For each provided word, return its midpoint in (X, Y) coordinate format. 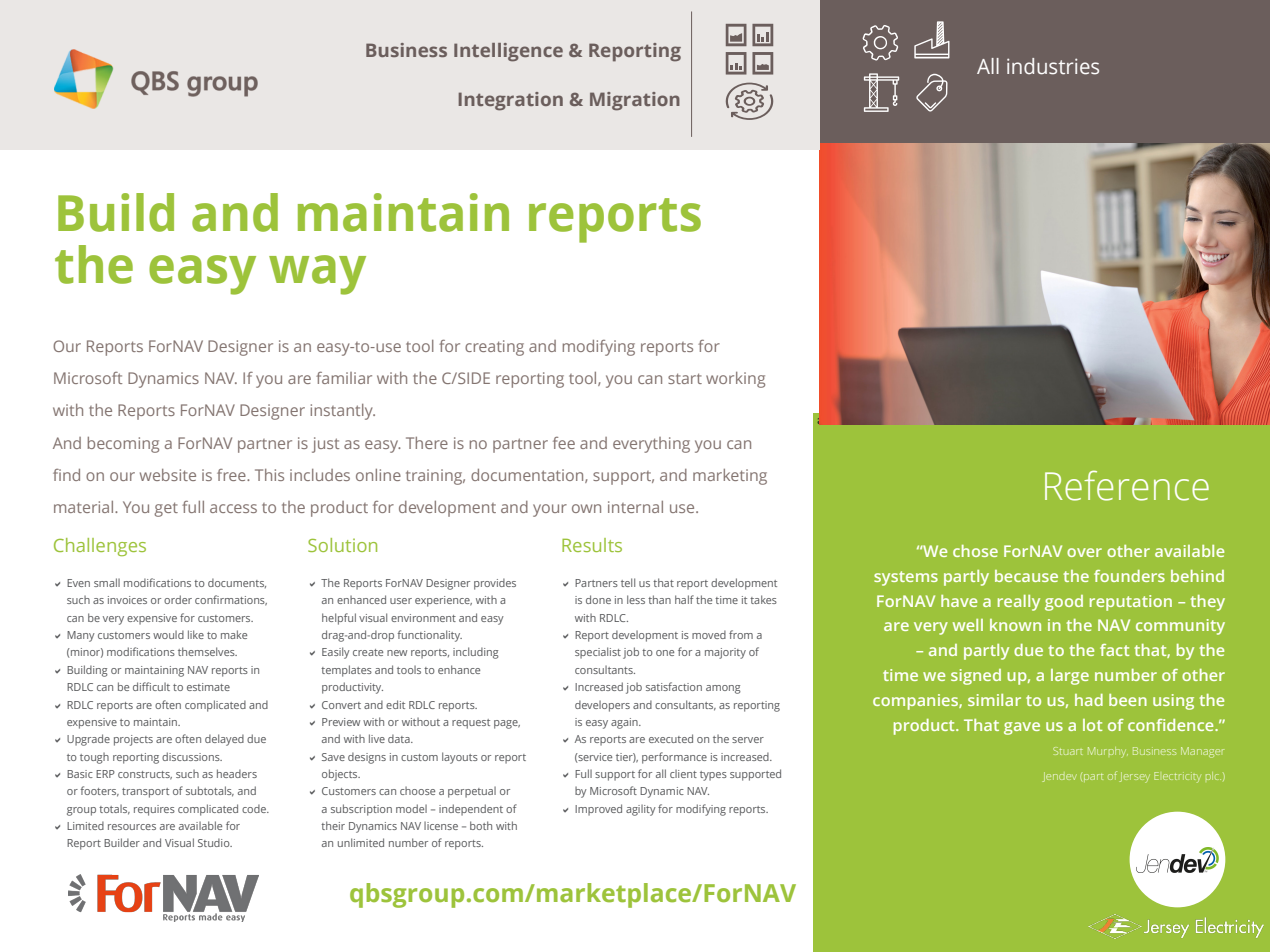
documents (237, 583)
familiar (344, 378)
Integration (511, 101)
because (1026, 576)
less (636, 599)
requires (154, 810)
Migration (635, 101)
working (735, 380)
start (685, 378)
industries (1053, 66)
